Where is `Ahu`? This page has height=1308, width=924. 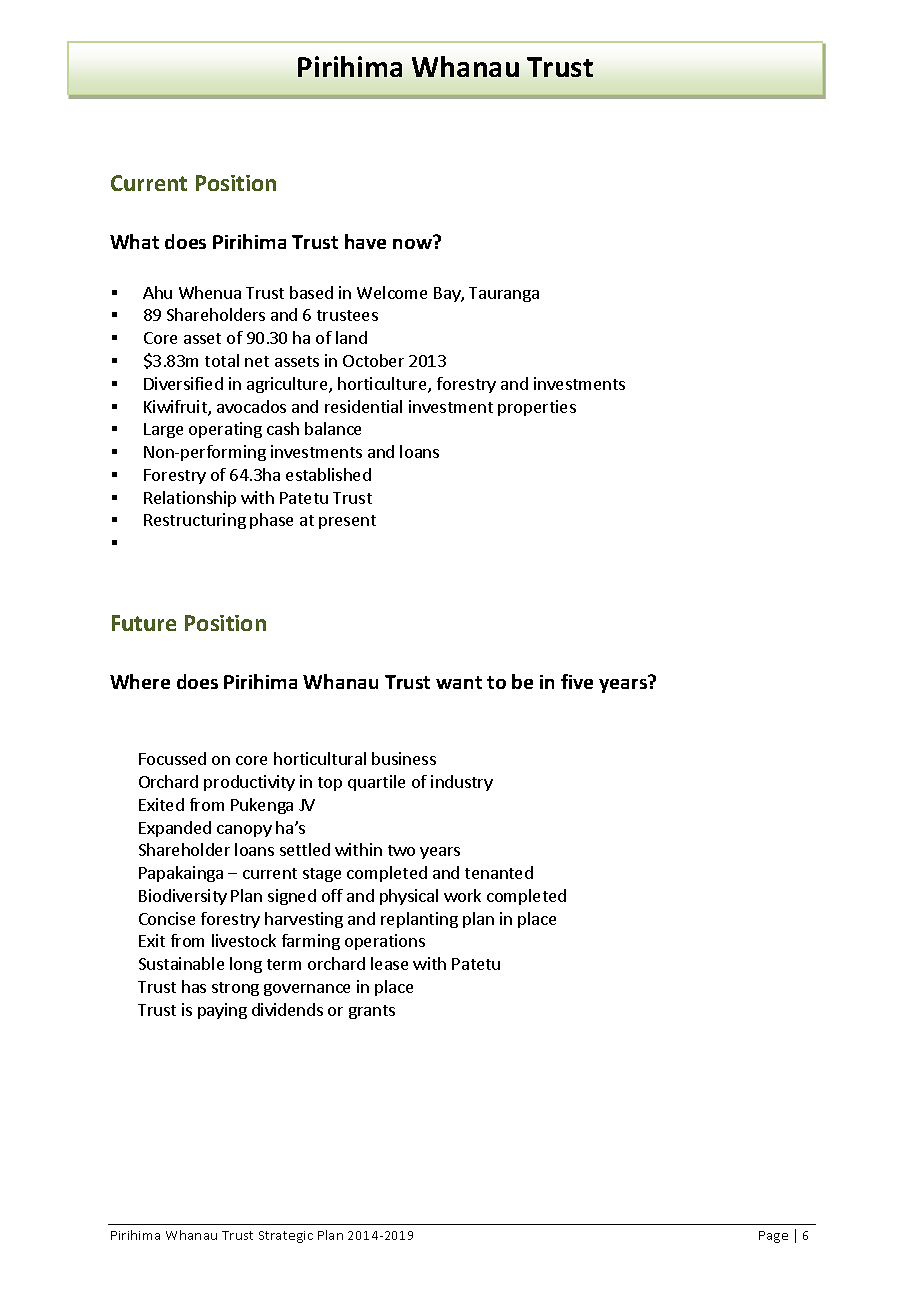
Ahu is located at coordinates (157, 292).
